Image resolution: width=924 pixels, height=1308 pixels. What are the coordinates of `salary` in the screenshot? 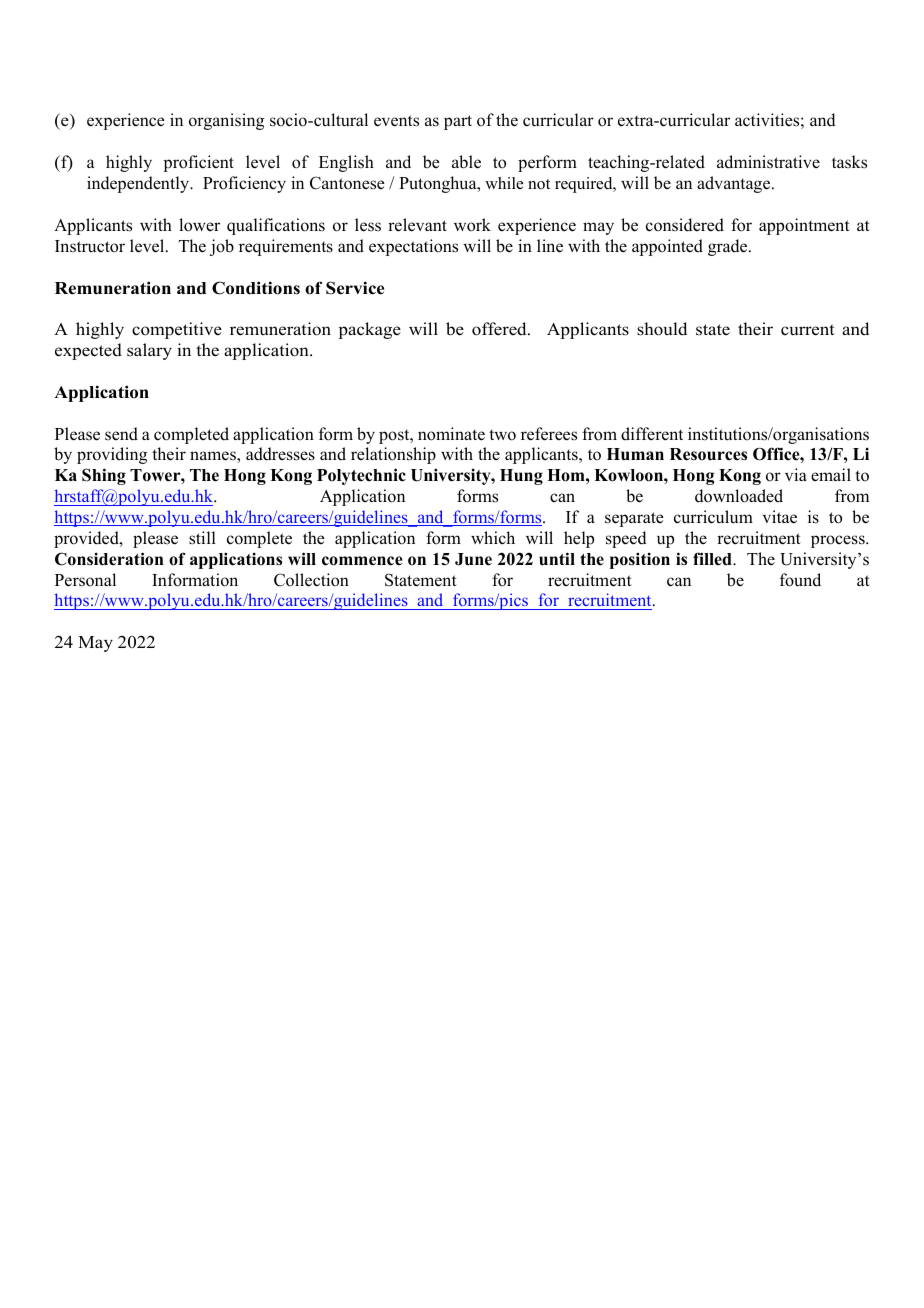 It's located at (149, 351).
